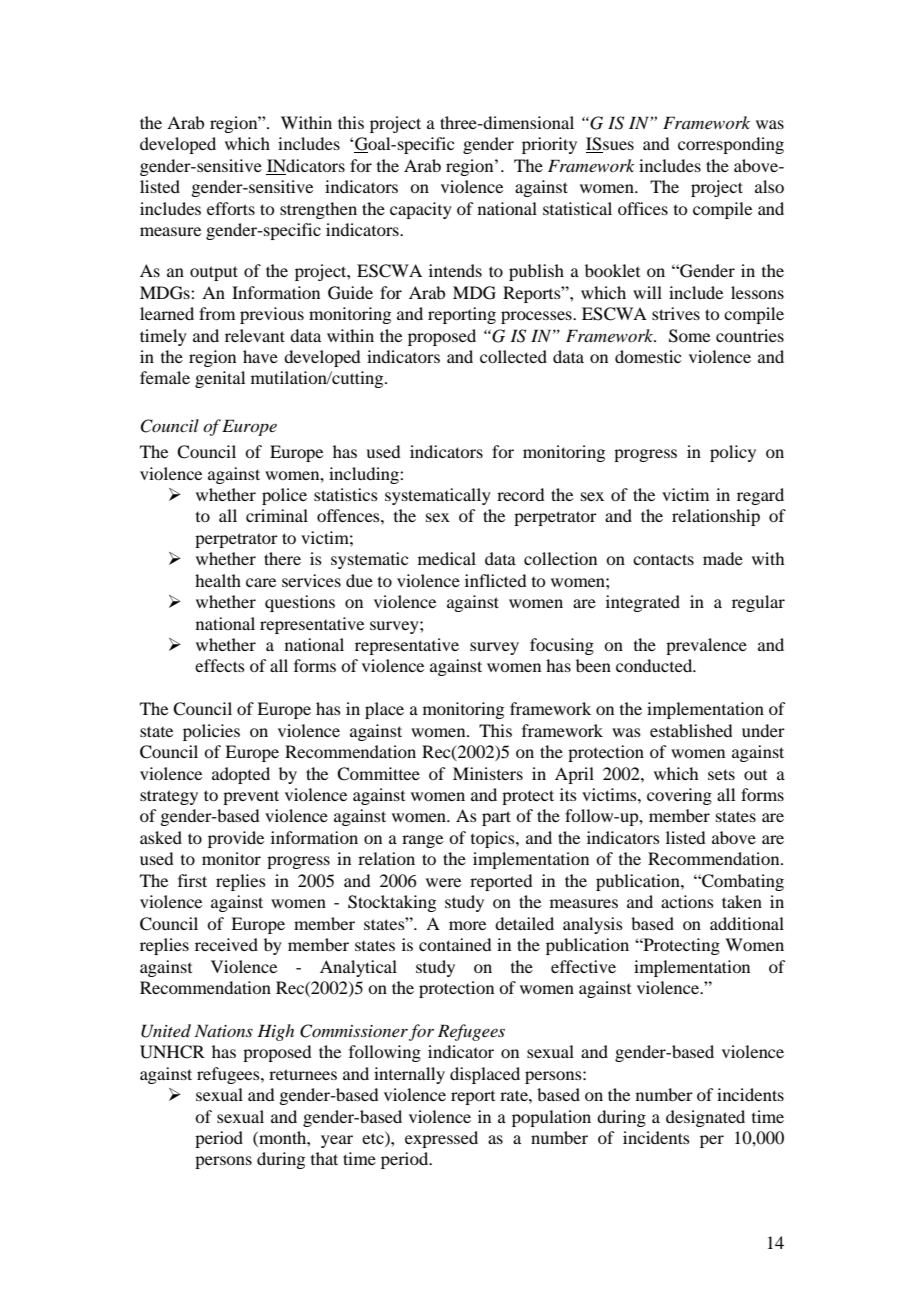 This screenshot has width=924, height=1308. I want to click on designated, so click(705, 1118).
